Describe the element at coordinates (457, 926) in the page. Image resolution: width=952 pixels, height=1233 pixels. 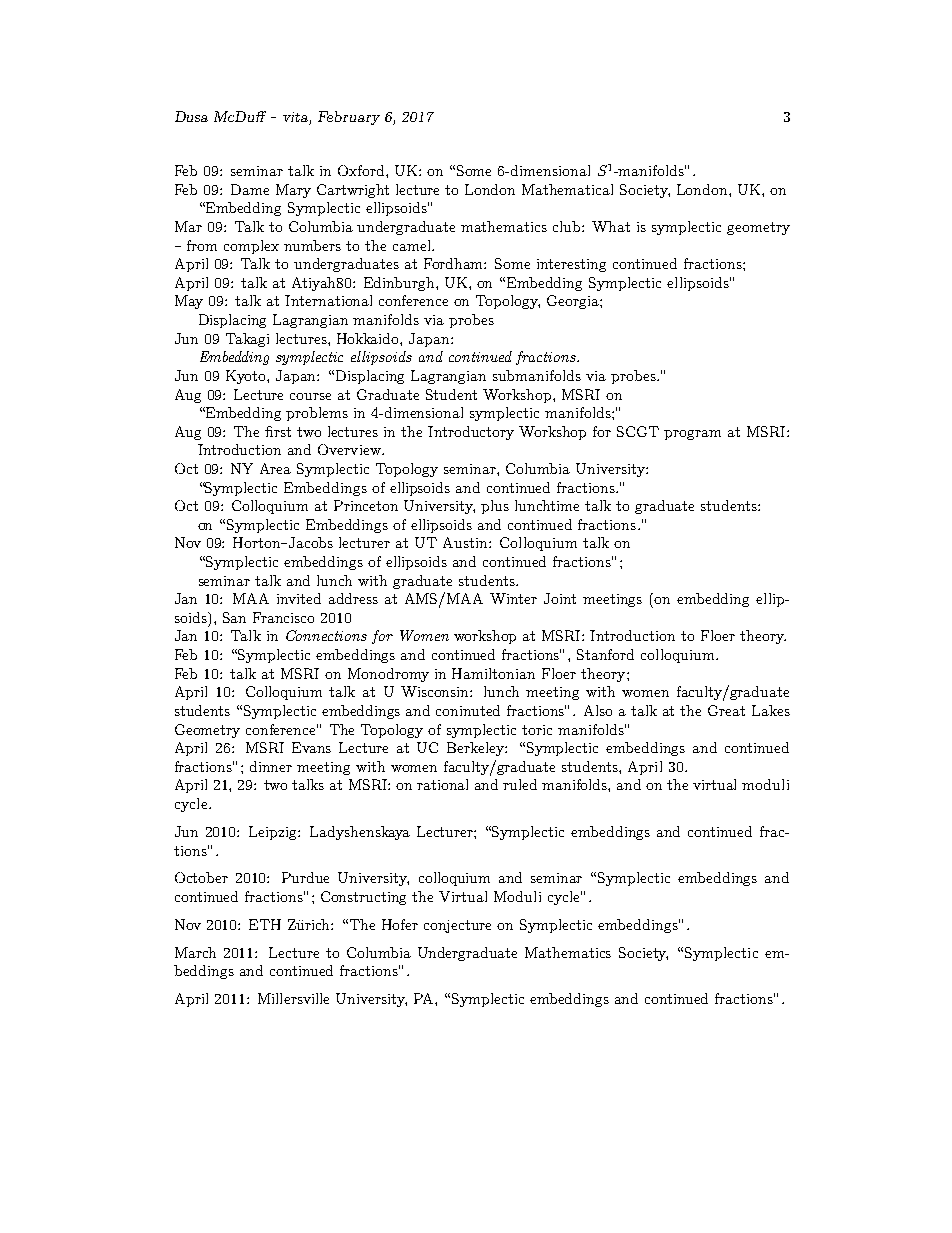
I see `conjecture` at that location.
